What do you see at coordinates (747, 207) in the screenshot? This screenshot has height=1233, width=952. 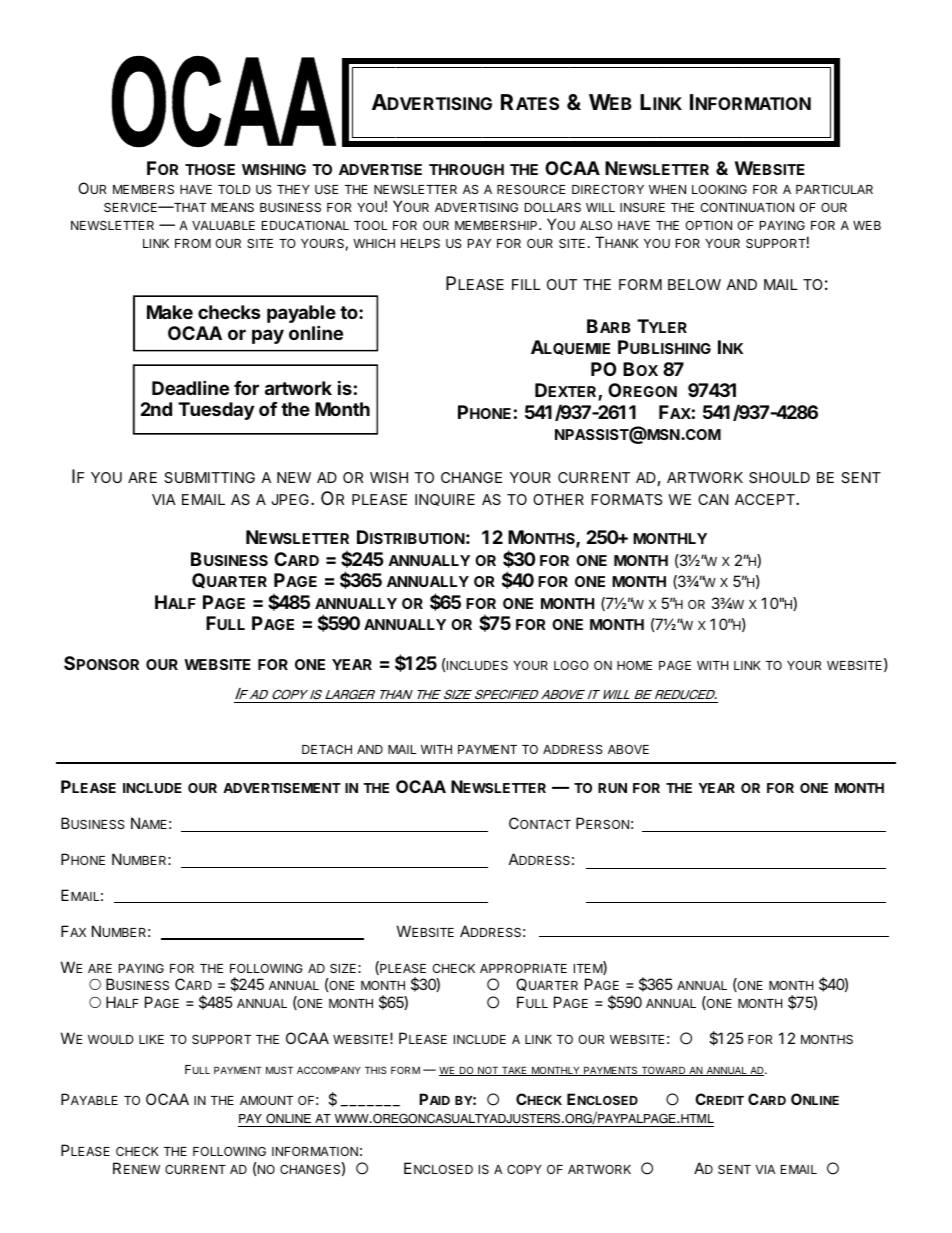 I see `CONTINUATION` at bounding box center [747, 207].
